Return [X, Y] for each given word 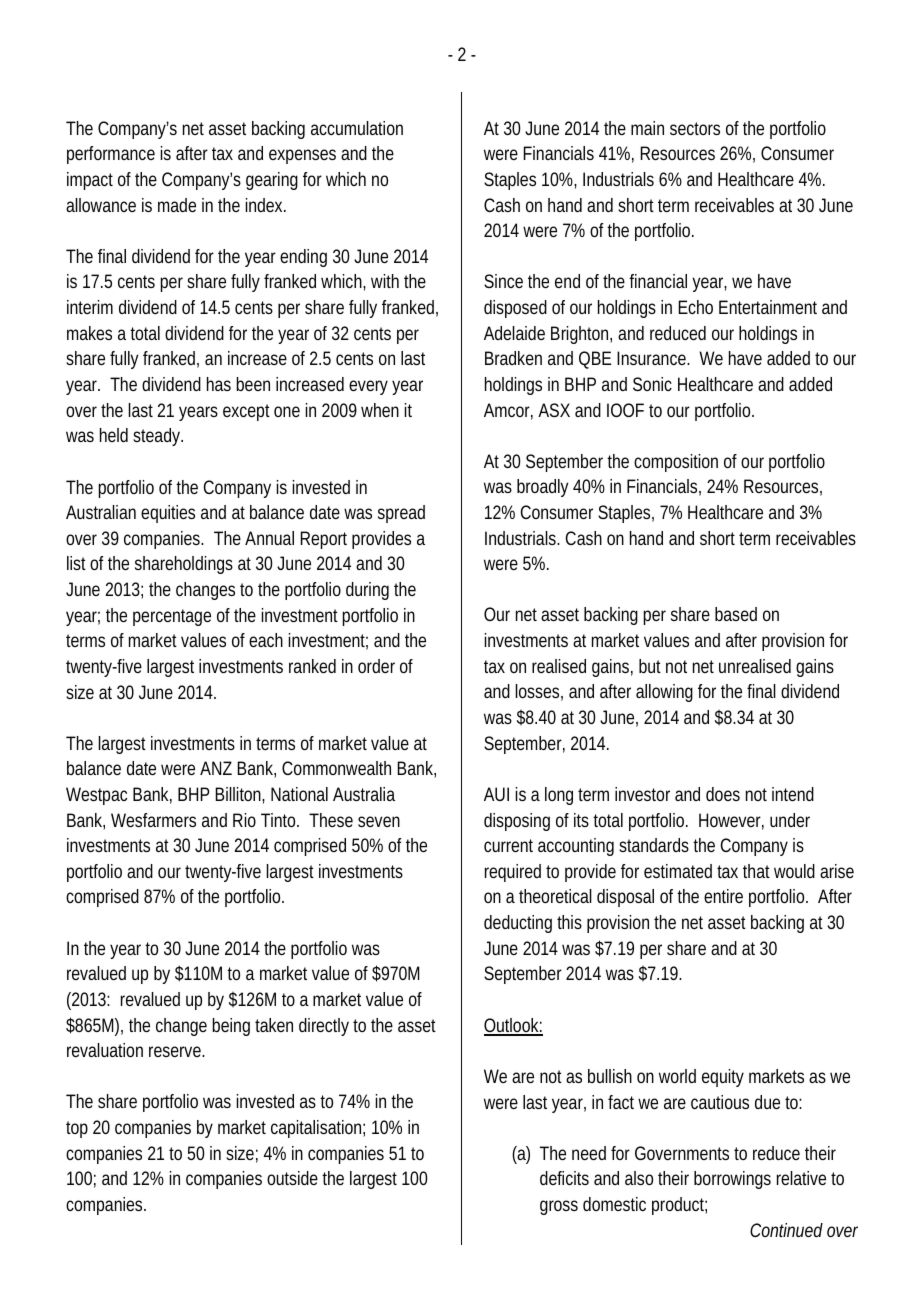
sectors [695, 128]
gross [559, 1207]
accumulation [357, 128]
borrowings [732, 1180]
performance [111, 155]
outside [292, 1178]
